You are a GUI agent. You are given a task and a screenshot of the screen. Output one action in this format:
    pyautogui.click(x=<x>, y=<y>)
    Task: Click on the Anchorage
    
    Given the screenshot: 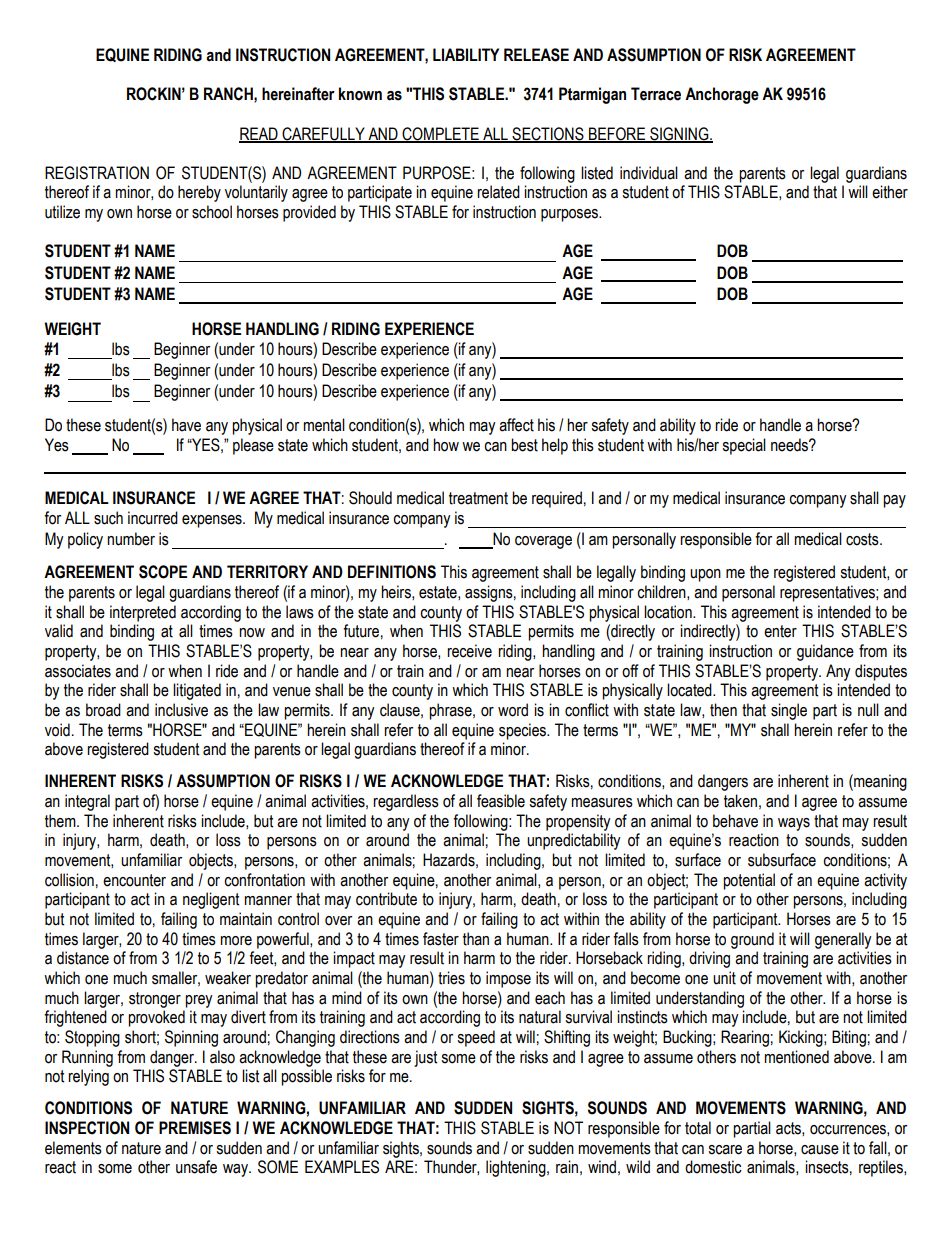 What is the action you would take?
    pyautogui.click(x=722, y=95)
